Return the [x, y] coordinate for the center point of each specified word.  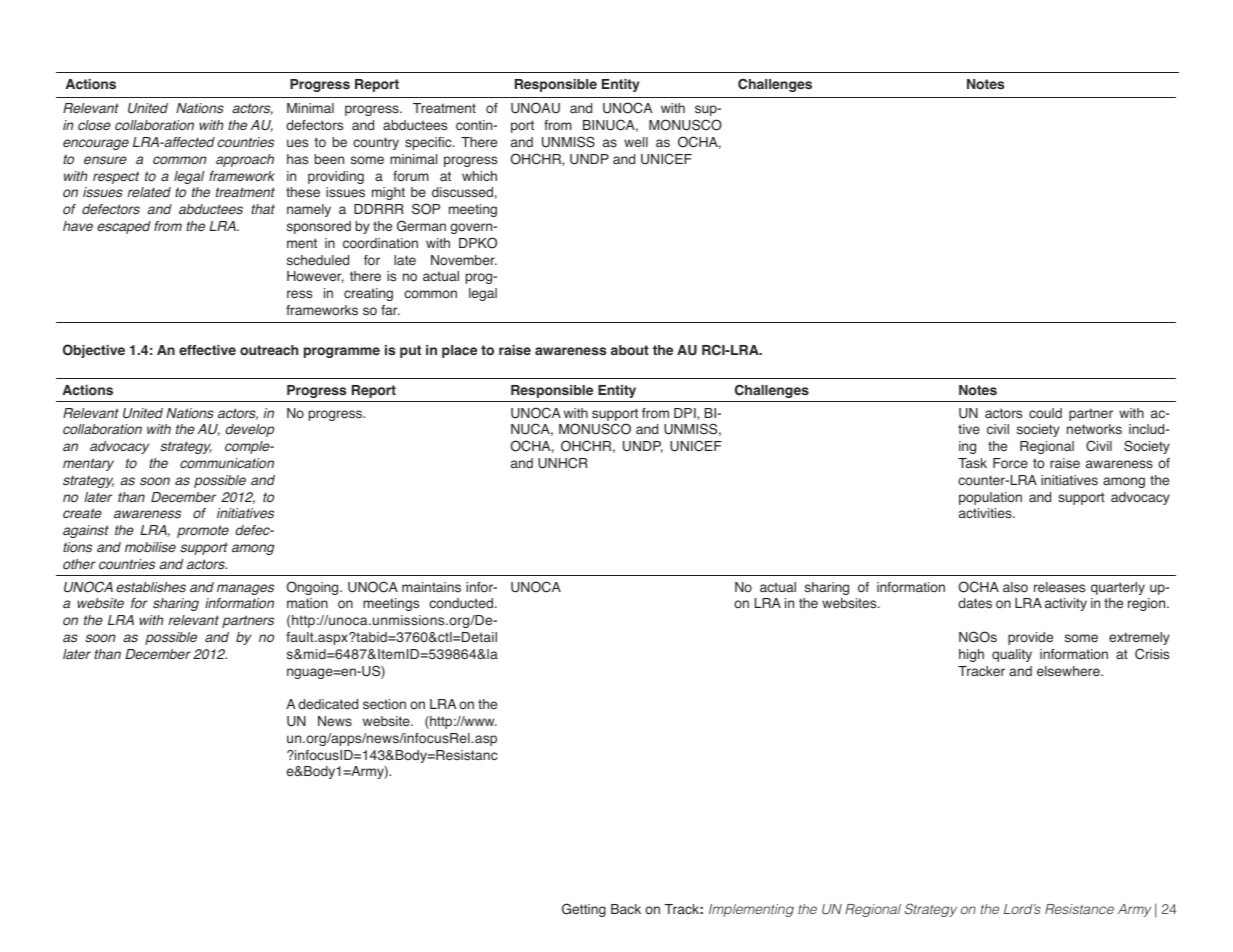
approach [245, 160]
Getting [584, 910]
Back [626, 909]
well [636, 142]
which [479, 176]
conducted [462, 603]
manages [245, 589]
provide [1030, 638]
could [1045, 413]
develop [249, 430]
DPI [686, 414]
